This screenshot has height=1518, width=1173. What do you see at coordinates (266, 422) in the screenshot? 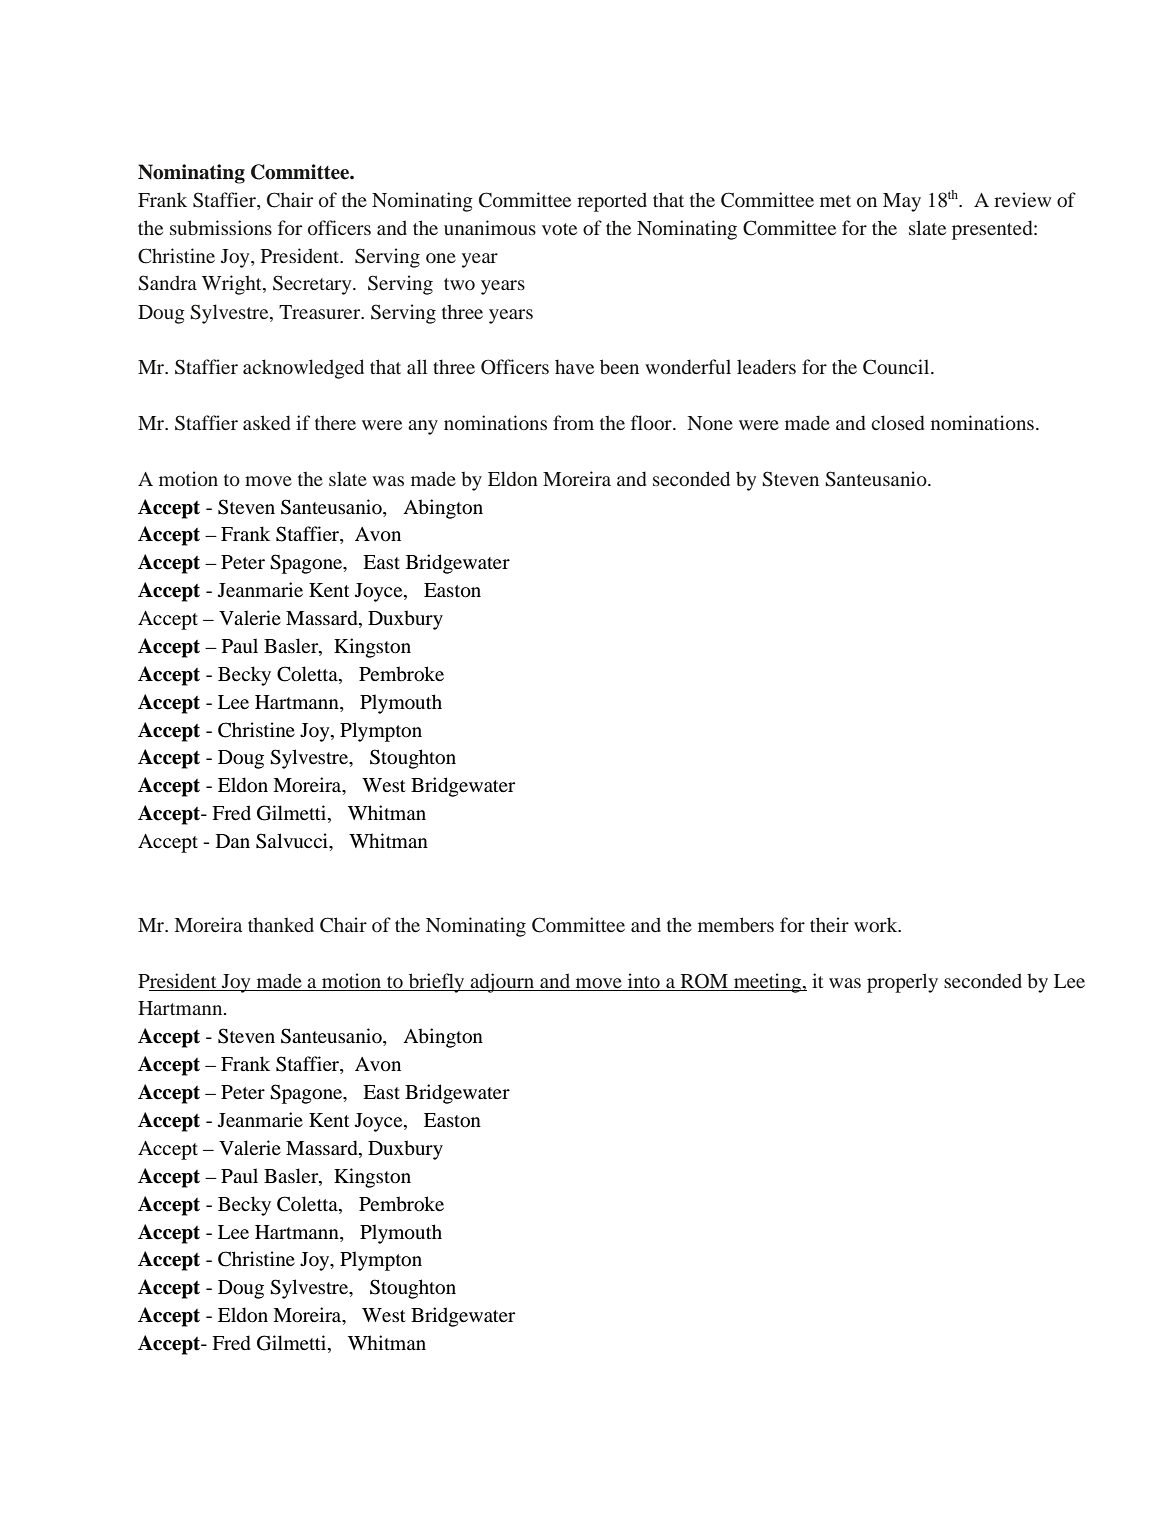
I see `asked` at bounding box center [266, 422].
